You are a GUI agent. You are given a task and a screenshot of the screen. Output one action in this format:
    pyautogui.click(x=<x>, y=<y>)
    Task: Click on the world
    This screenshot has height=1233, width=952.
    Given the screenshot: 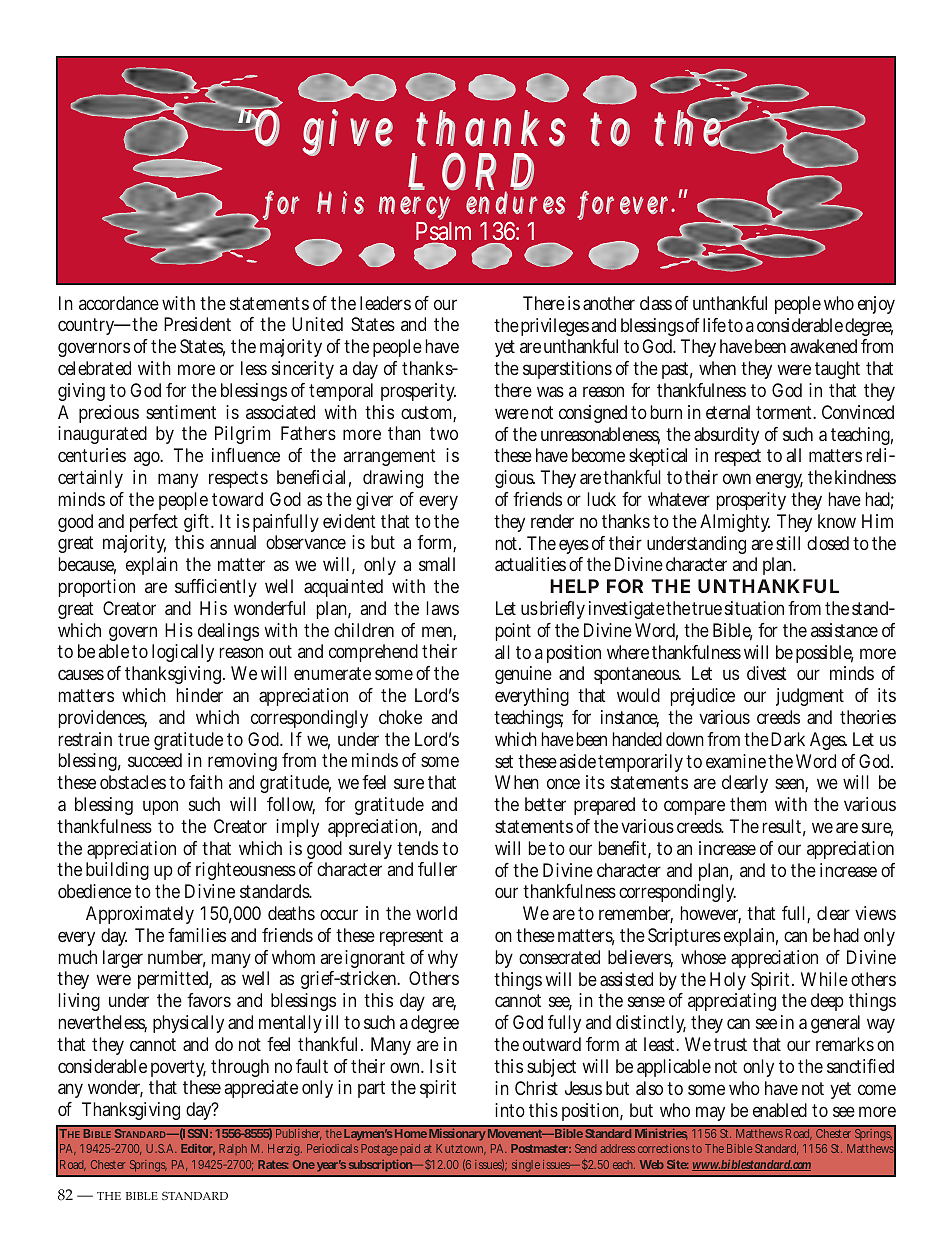 What is the action you would take?
    pyautogui.click(x=436, y=913)
